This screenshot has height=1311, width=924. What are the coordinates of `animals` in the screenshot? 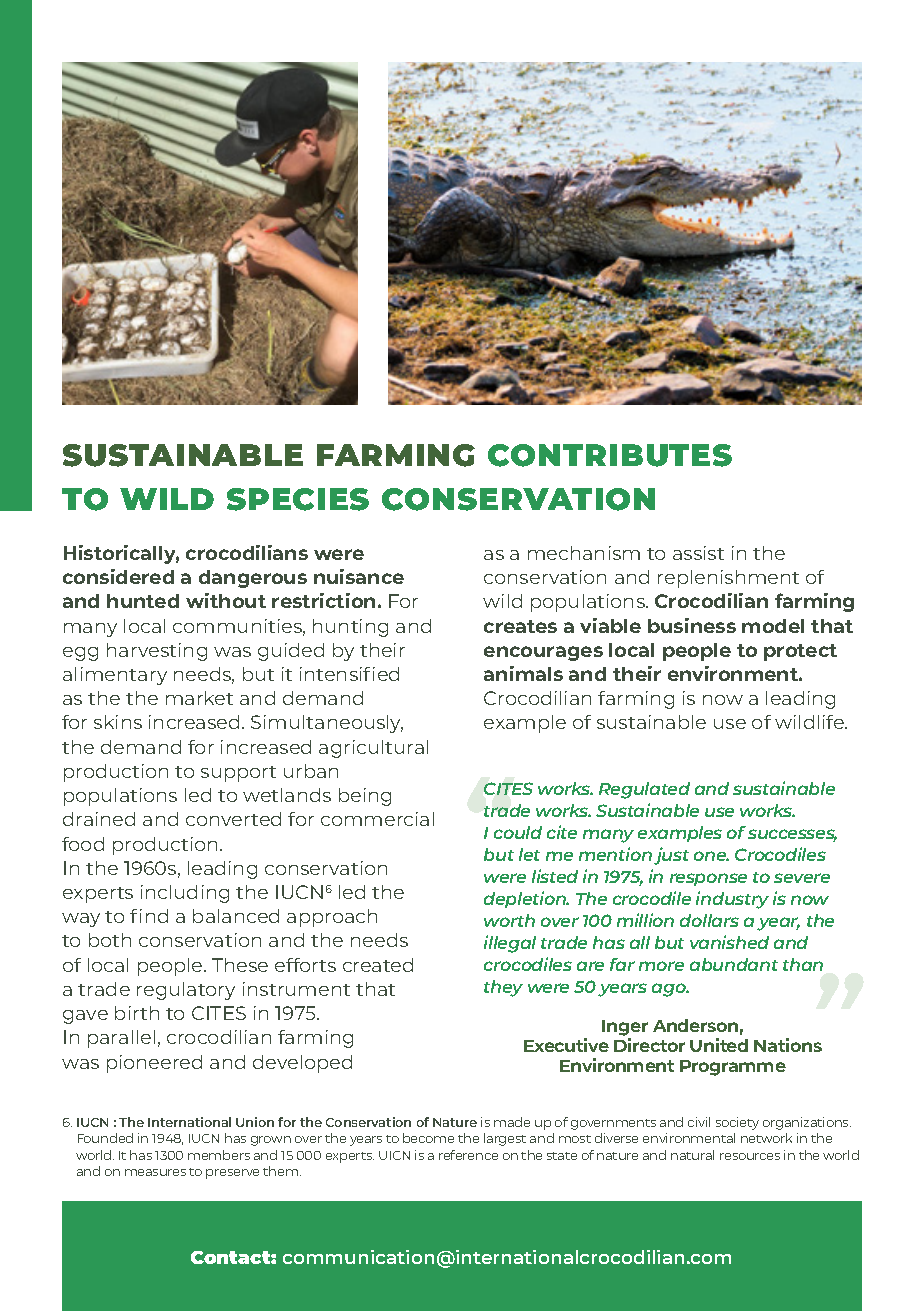 It's located at (523, 673).
